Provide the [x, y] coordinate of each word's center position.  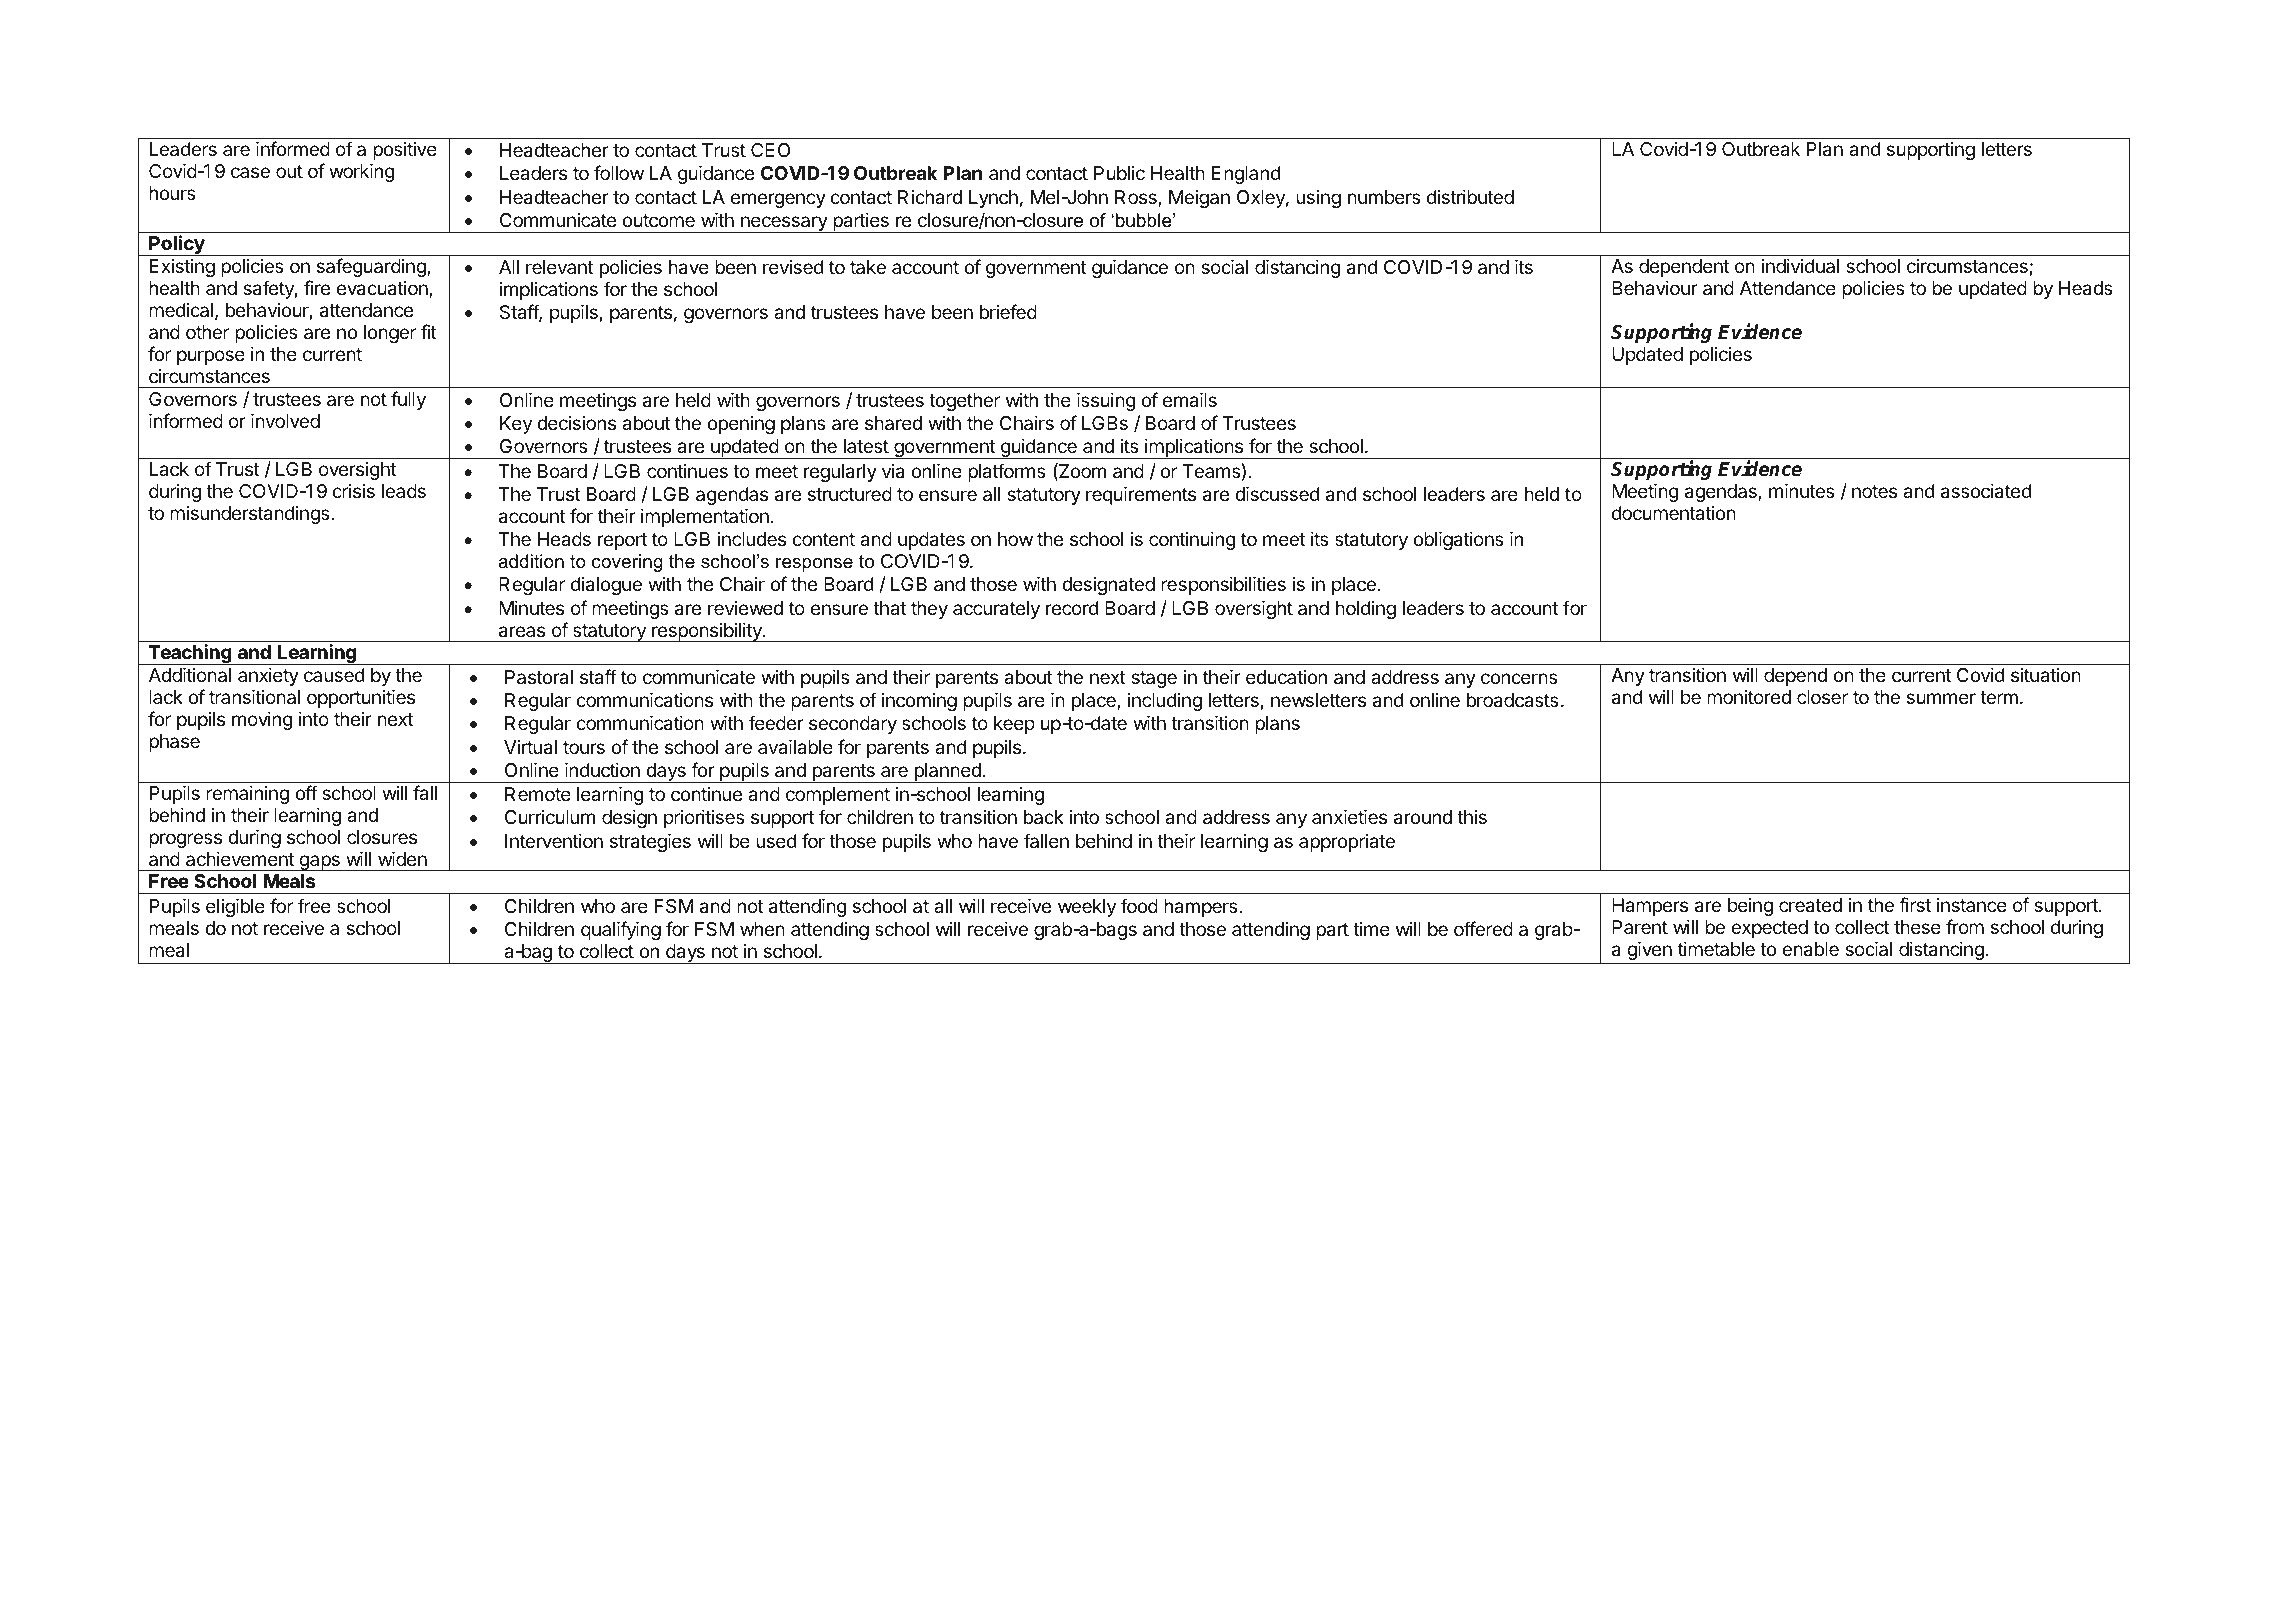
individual [1800, 266]
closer [1822, 697]
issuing [1106, 401]
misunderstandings [251, 515]
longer [390, 334]
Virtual [530, 747]
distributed [1470, 196]
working [362, 172]
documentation [1674, 513]
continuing [1192, 540]
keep [1014, 725]
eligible [235, 907]
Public [1119, 173]
